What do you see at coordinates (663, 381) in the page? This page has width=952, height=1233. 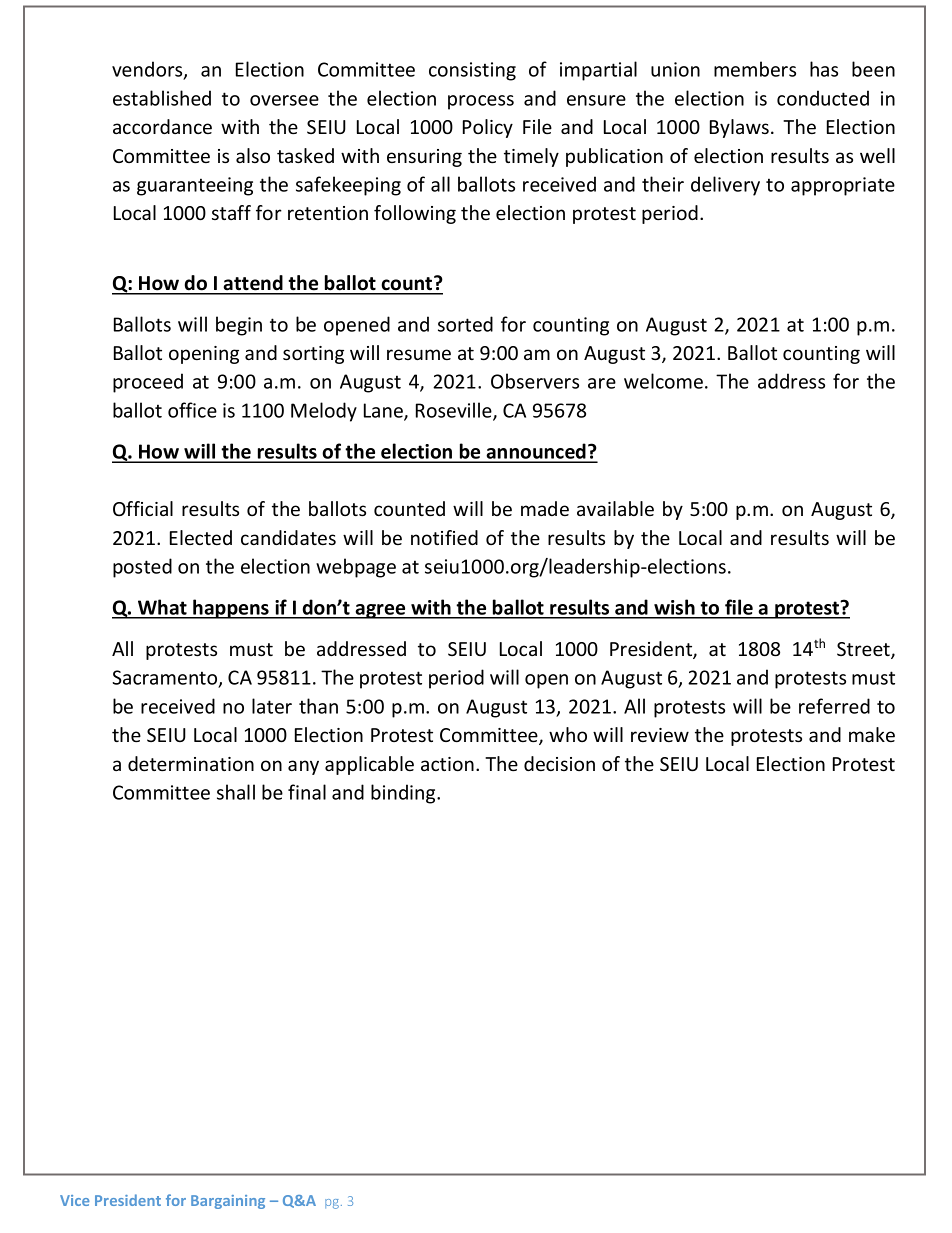 I see `welcome` at bounding box center [663, 381].
